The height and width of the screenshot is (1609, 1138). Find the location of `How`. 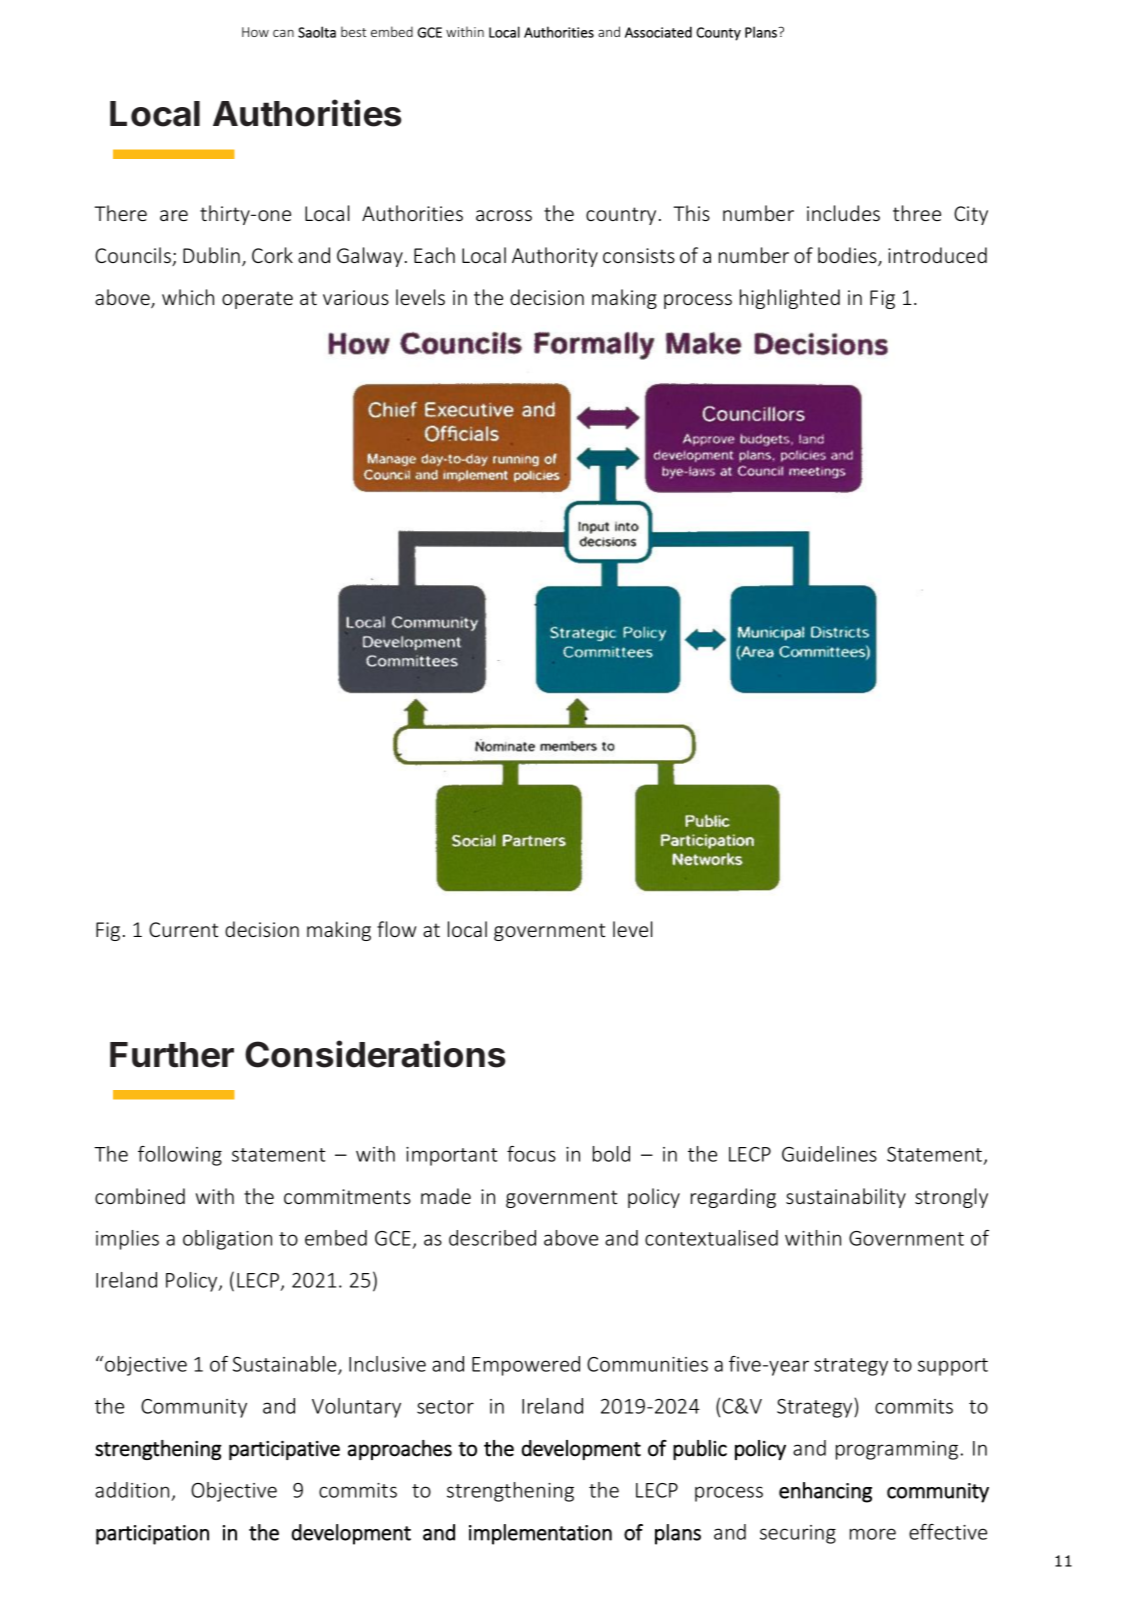

How is located at coordinates (255, 32).
